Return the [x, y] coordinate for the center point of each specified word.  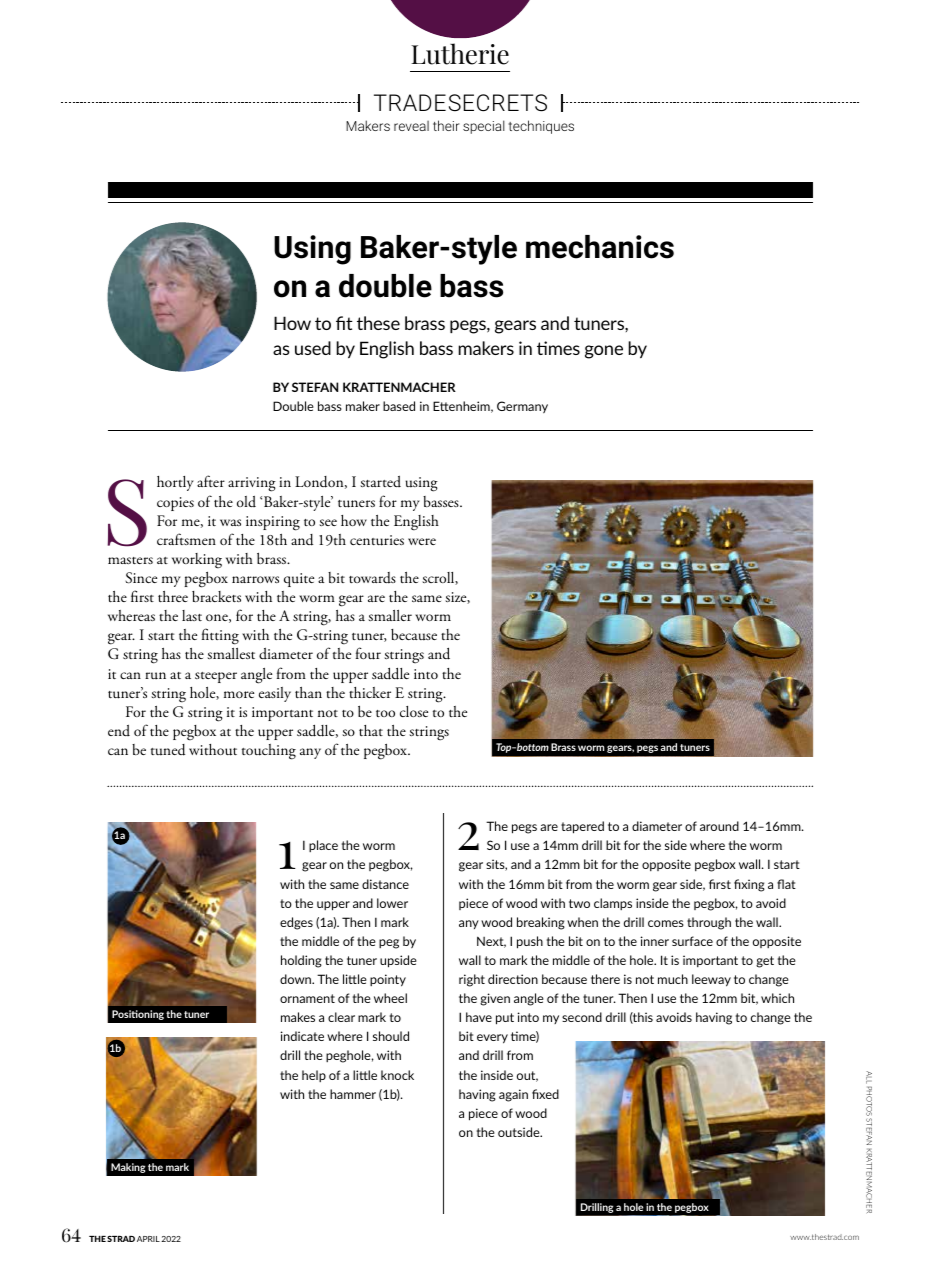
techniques [541, 127]
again [513, 1095]
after [211, 481]
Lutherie [460, 54]
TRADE [410, 102]
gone [604, 352]
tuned [168, 750]
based [399, 406]
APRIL [148, 1239]
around [719, 826]
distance [385, 884]
